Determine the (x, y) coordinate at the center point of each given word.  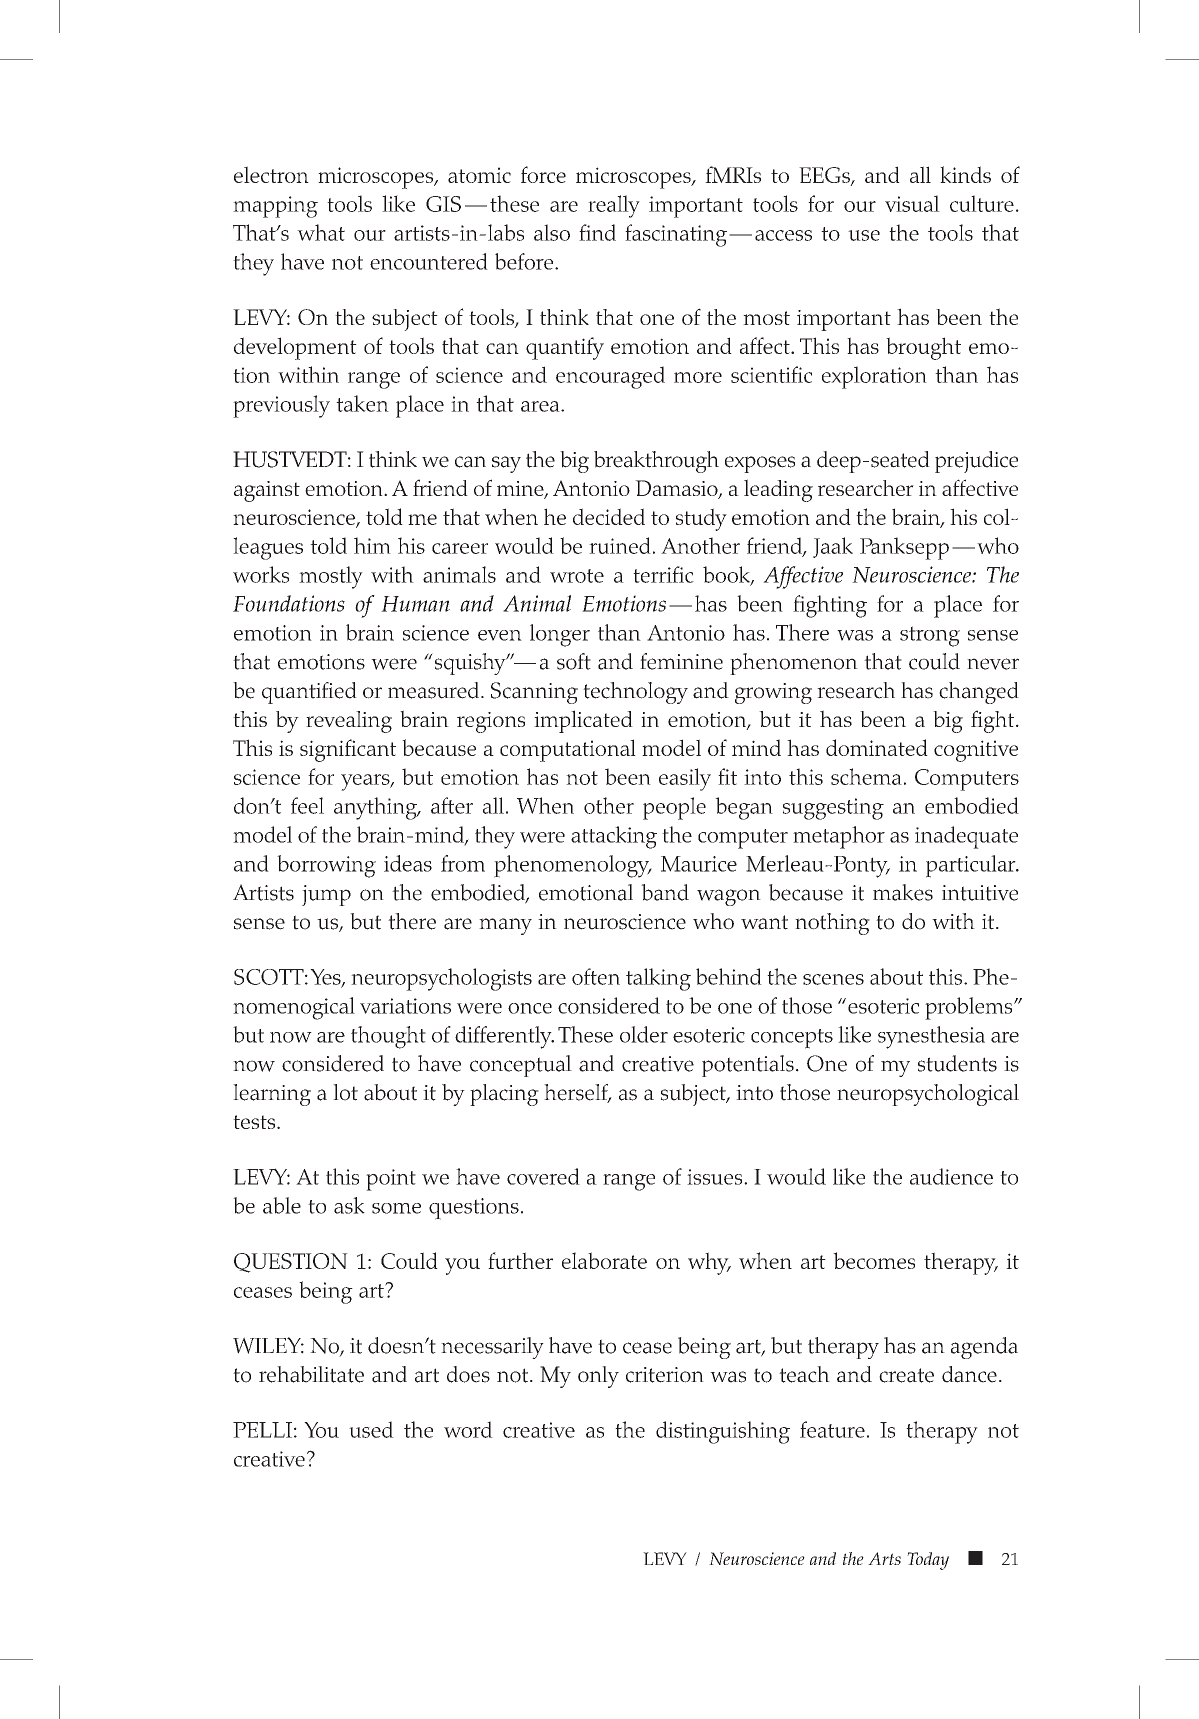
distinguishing (723, 1432)
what (321, 232)
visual (912, 203)
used (371, 1429)
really (614, 206)
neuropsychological (928, 1095)
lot (345, 1092)
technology (635, 693)
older (644, 1034)
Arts (884, 1558)
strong (930, 636)
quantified (309, 693)
